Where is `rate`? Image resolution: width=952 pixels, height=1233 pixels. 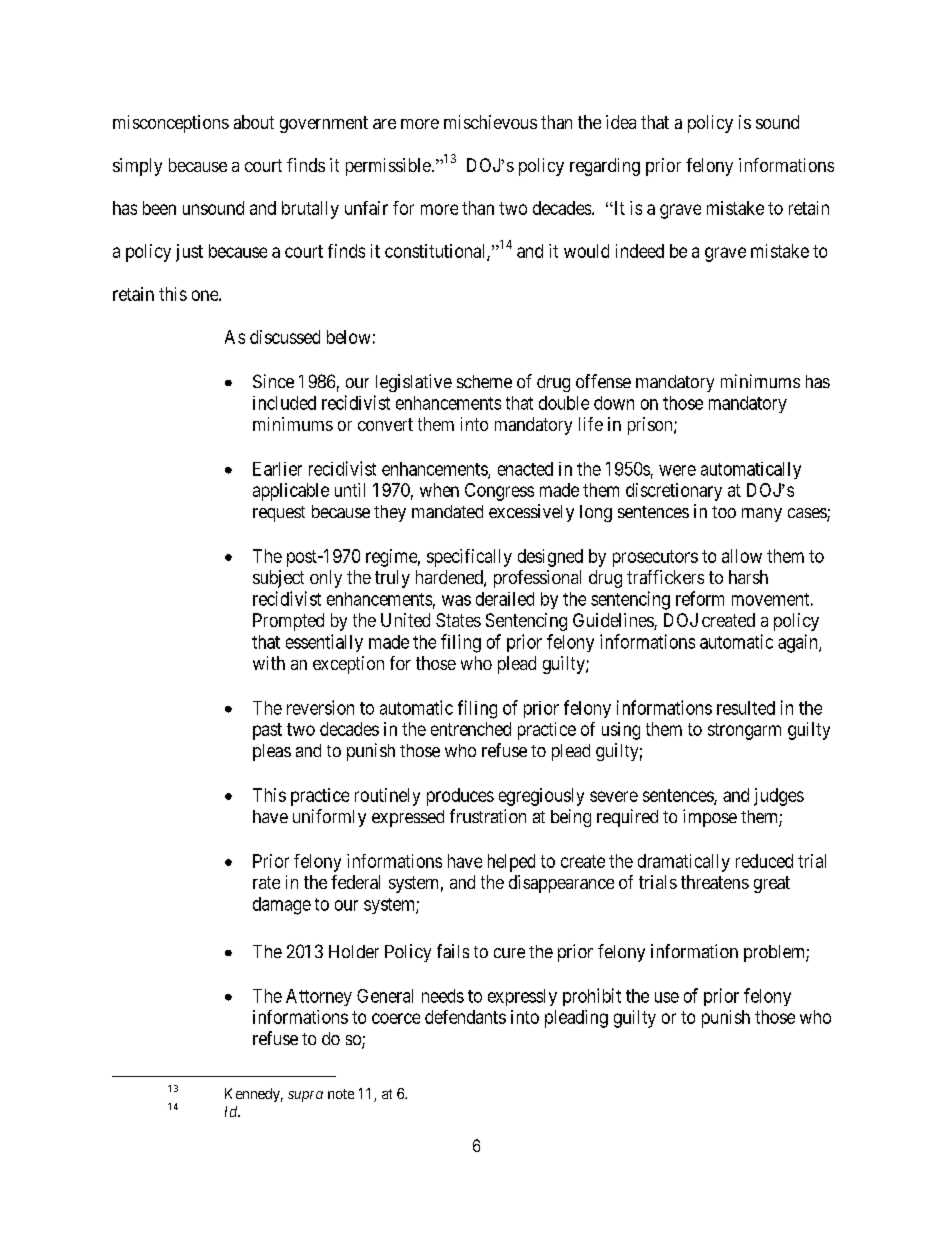
rate is located at coordinates (266, 882).
